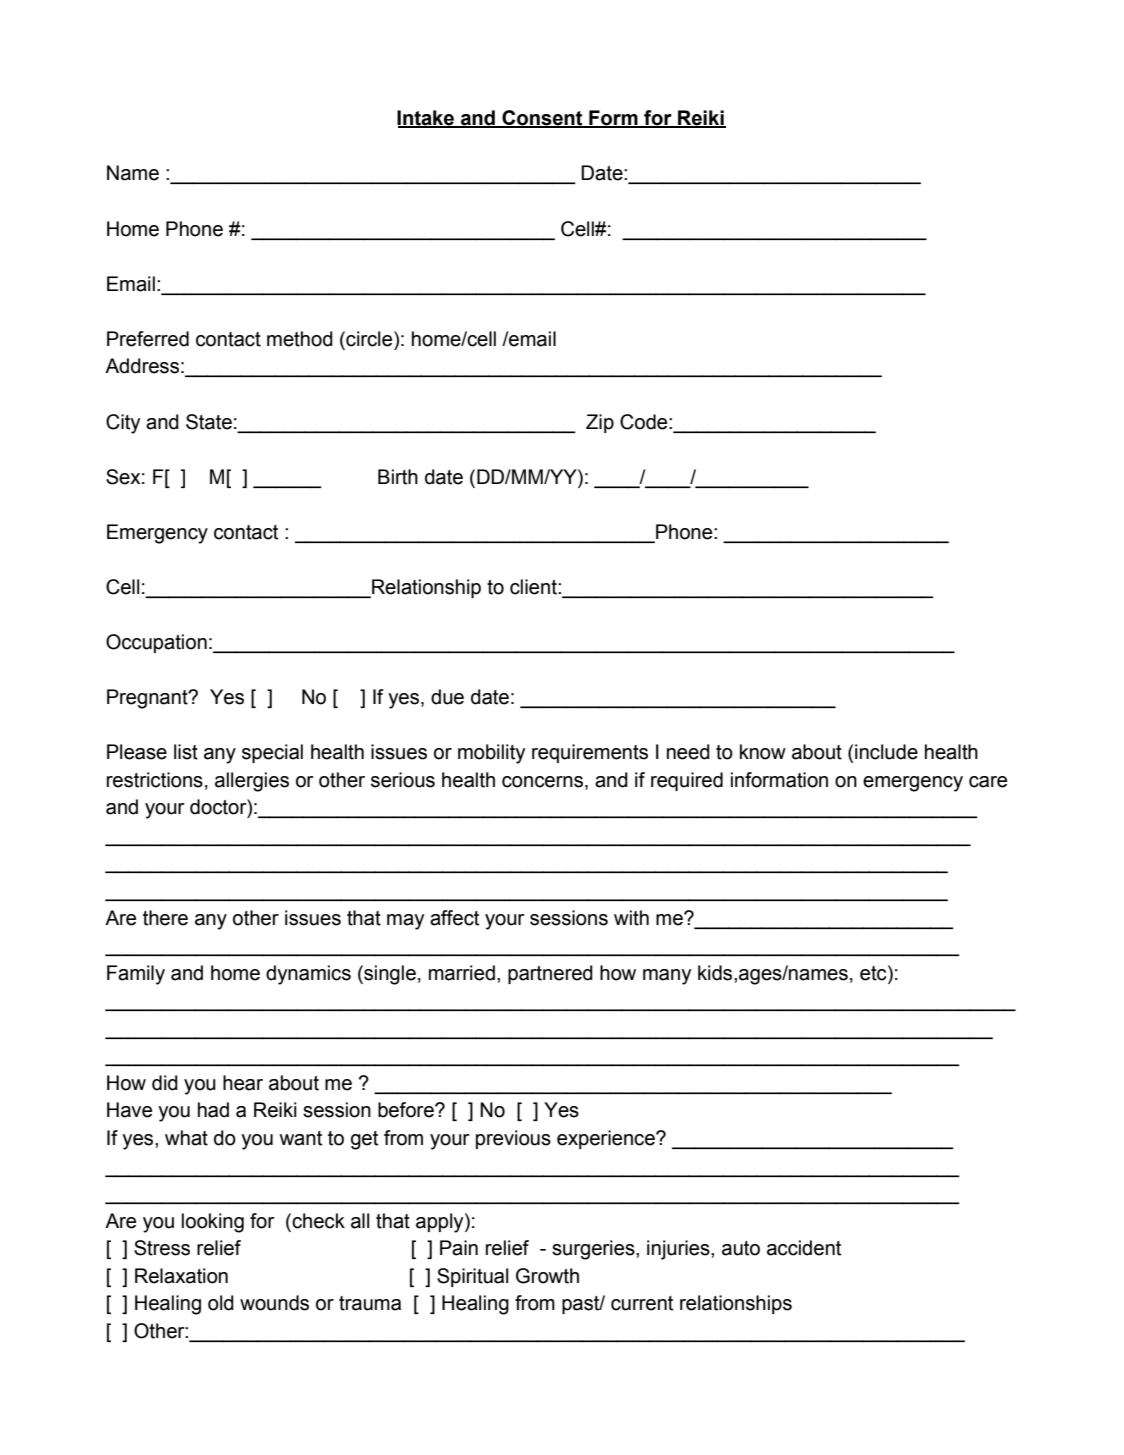  Describe the element at coordinates (763, 752) in the screenshot. I see `know` at that location.
